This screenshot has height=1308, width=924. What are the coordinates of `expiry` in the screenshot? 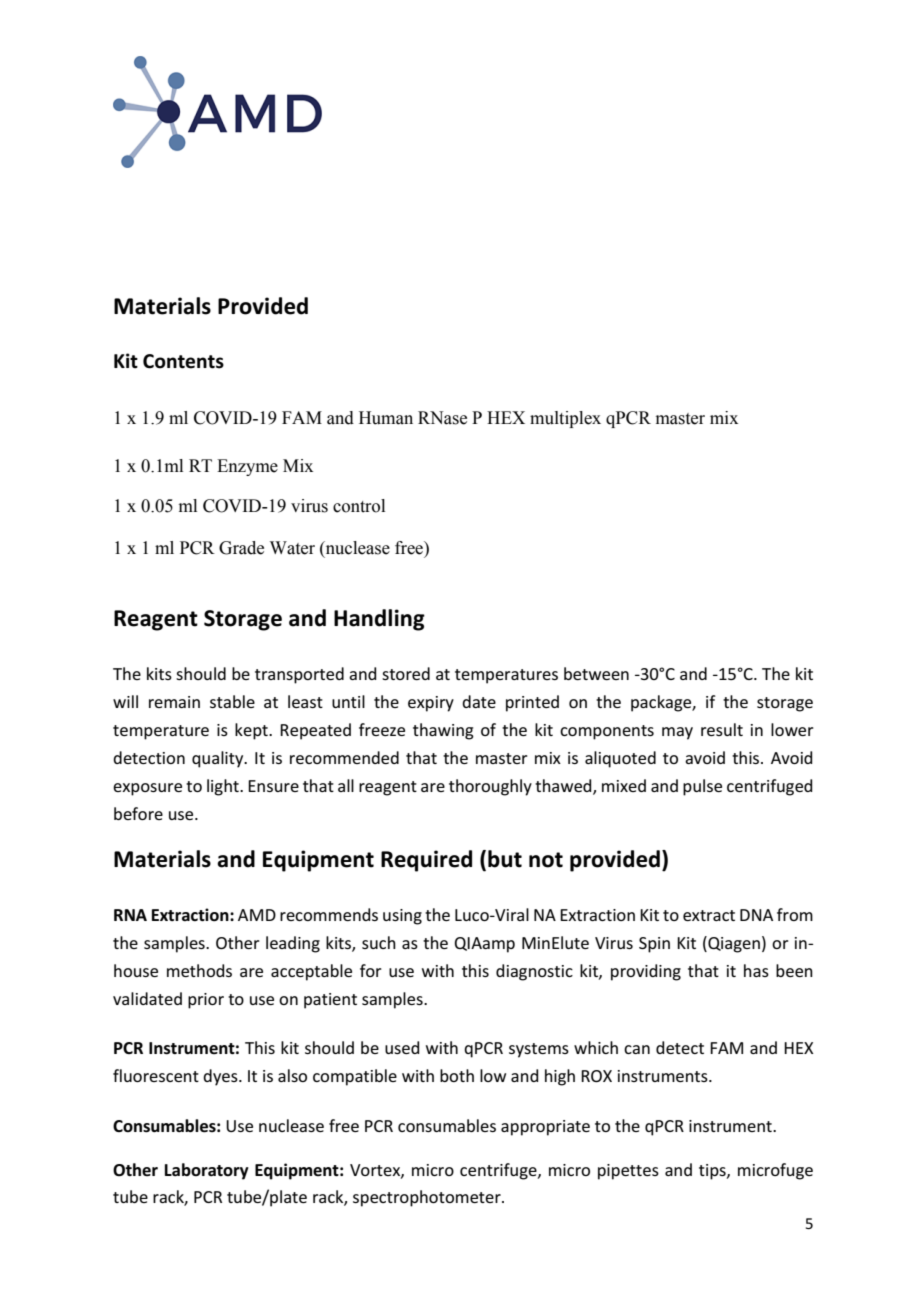 It's located at (431, 704).
